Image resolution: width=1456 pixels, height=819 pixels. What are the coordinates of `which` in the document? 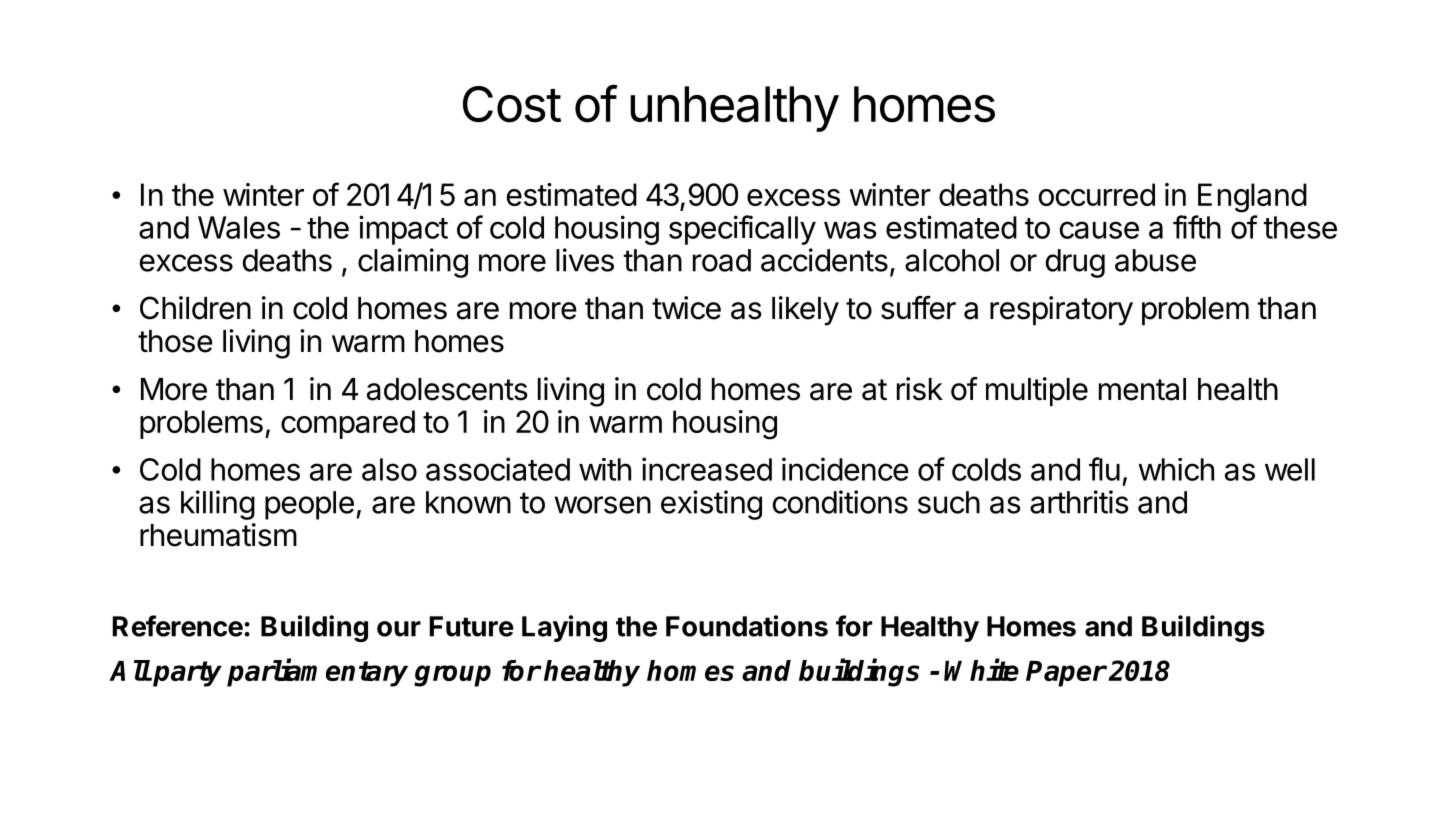 It's located at (1176, 469).
